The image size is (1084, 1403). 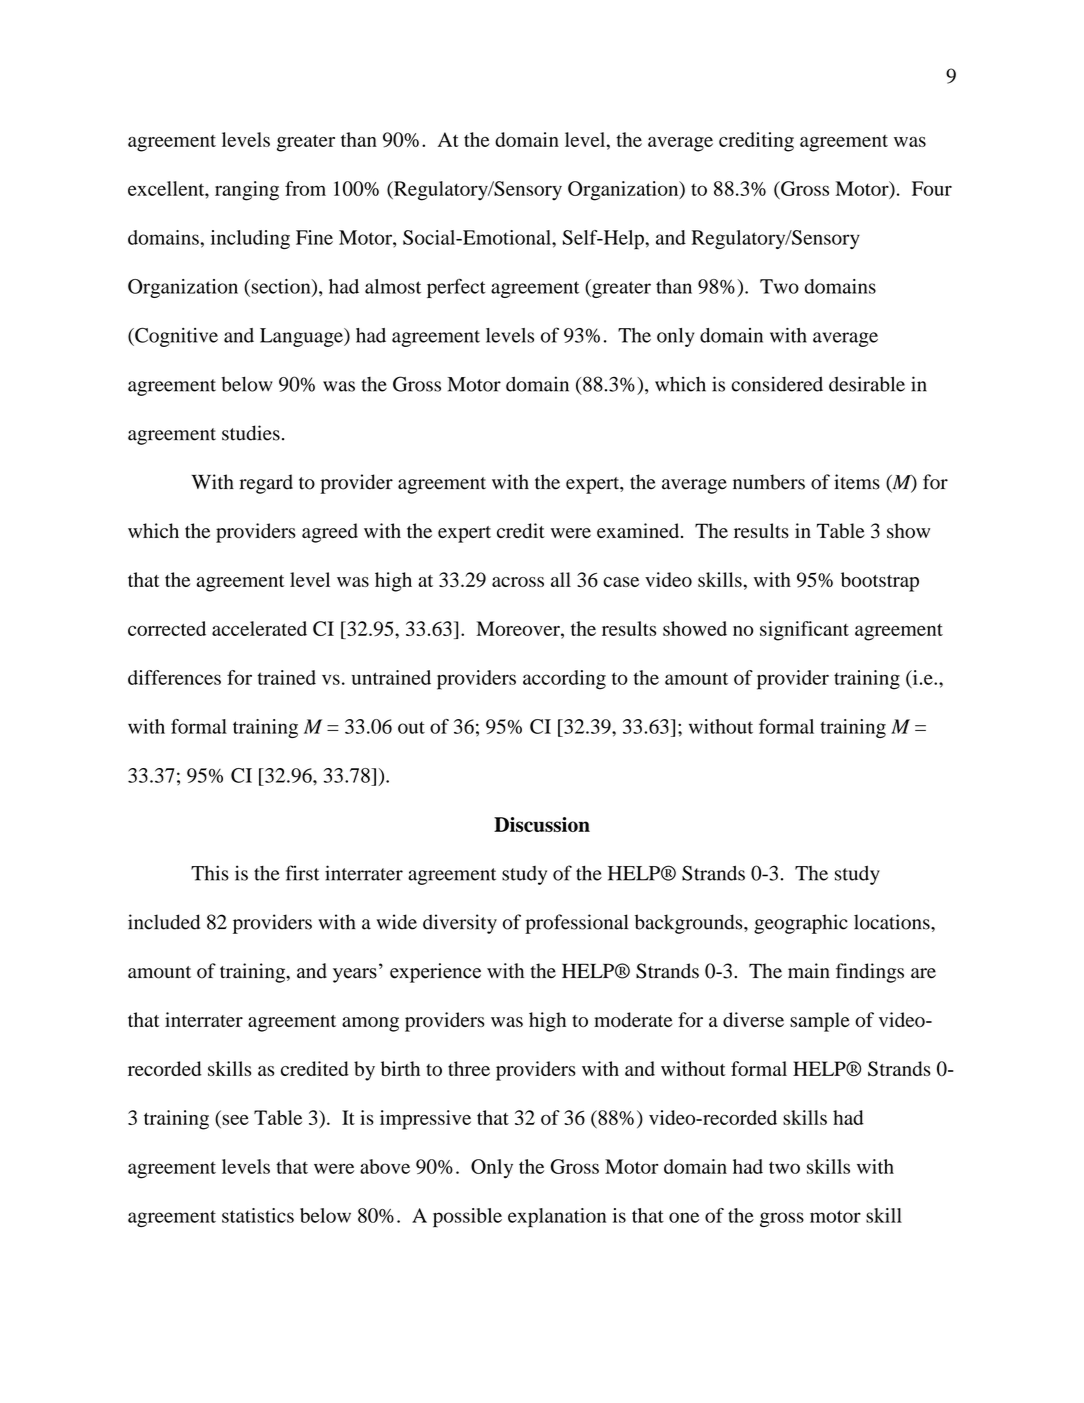 I want to click on differences, so click(x=174, y=677).
